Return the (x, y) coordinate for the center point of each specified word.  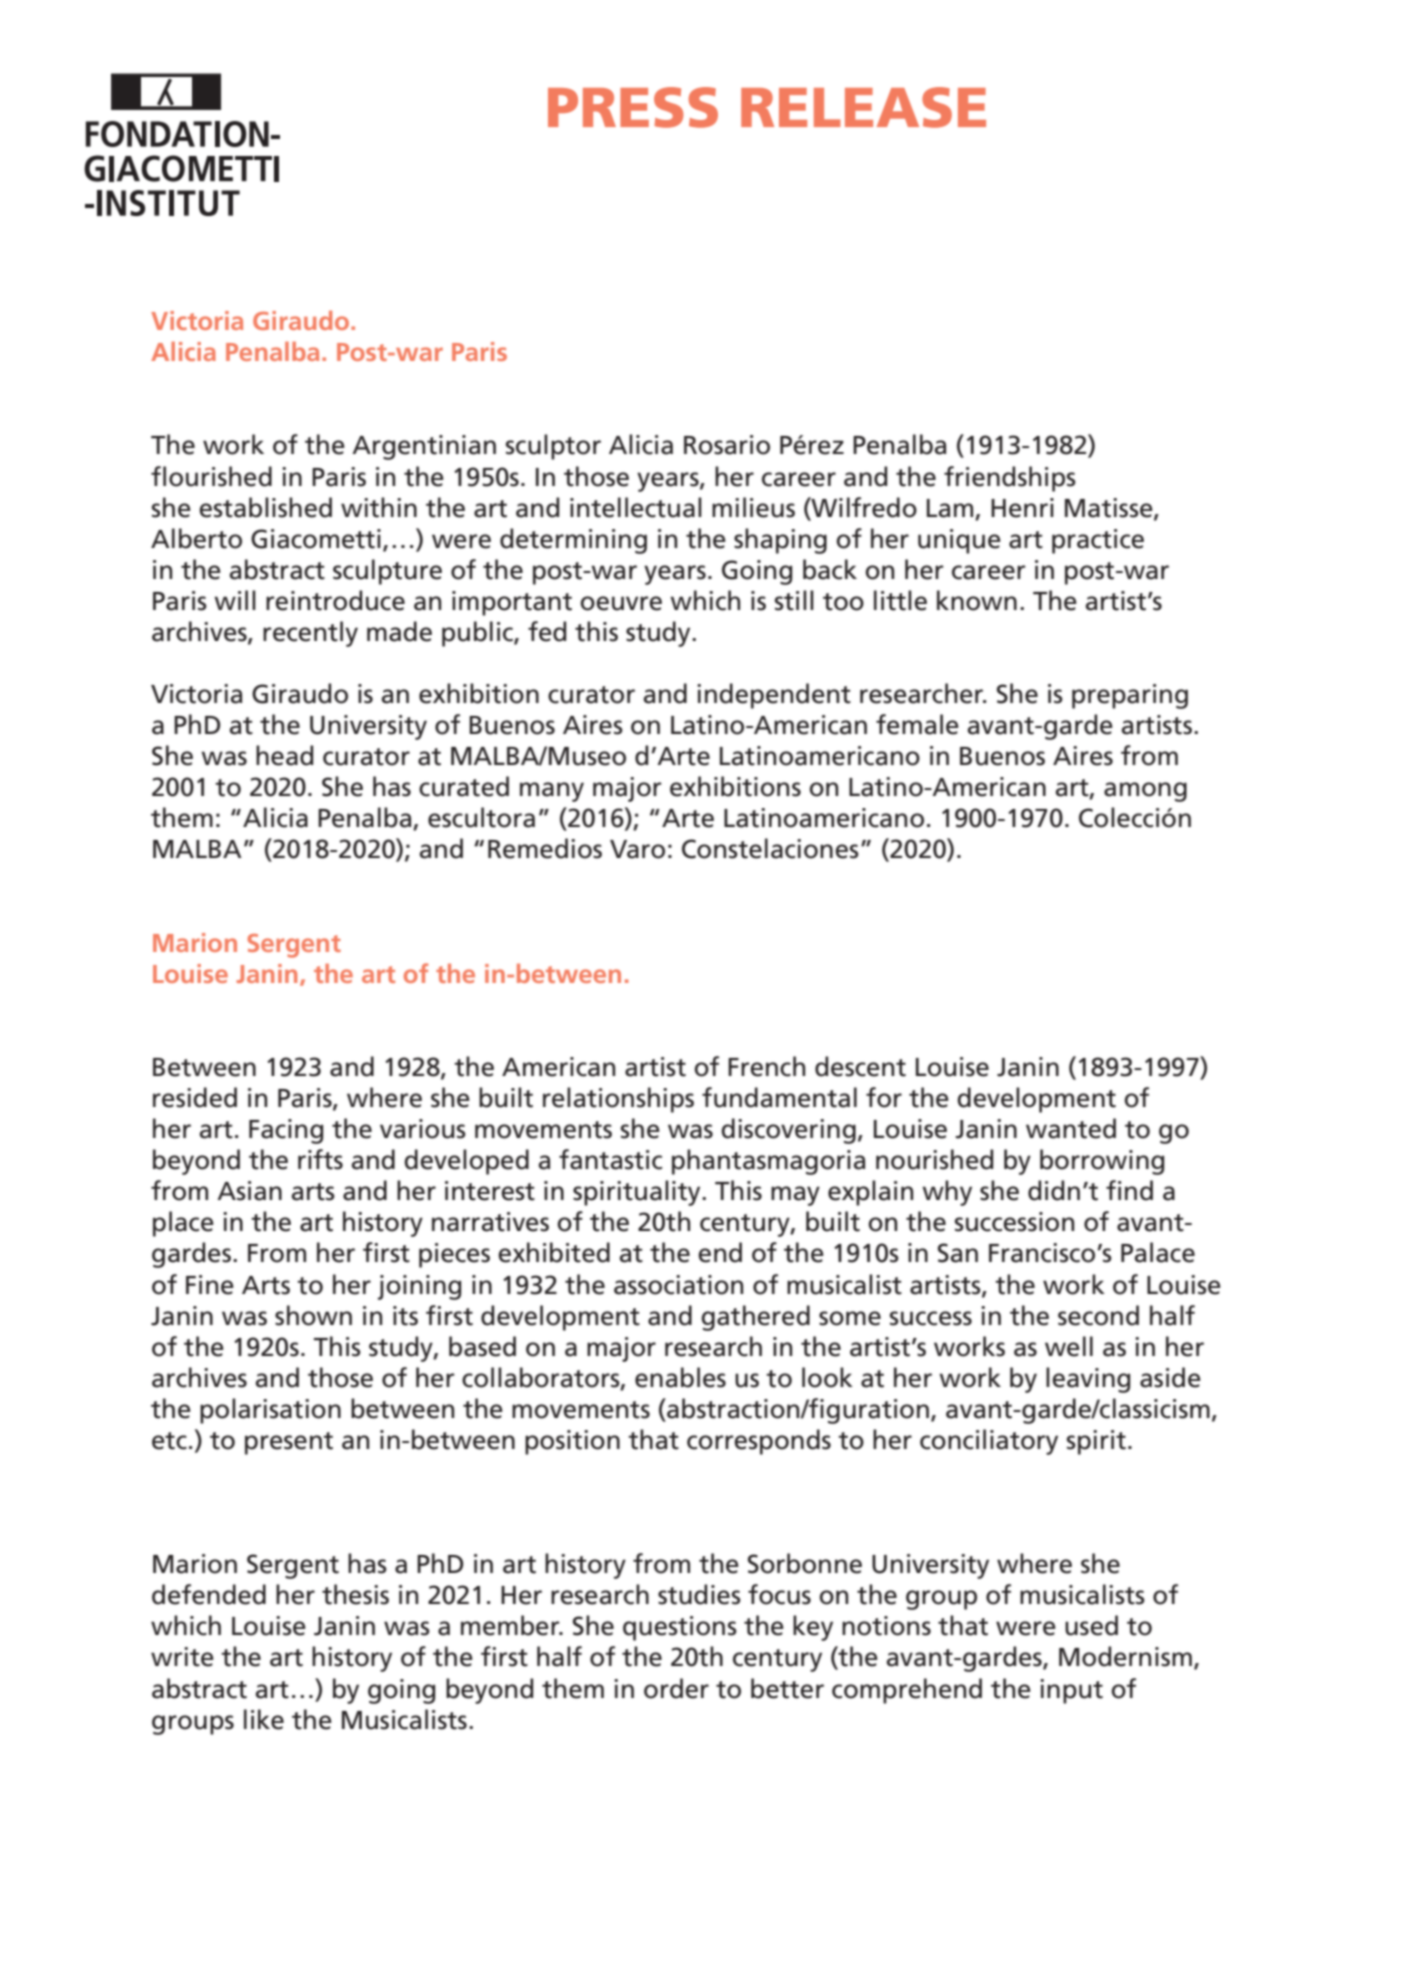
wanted (1071, 1128)
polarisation (270, 1411)
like (264, 1719)
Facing (286, 1131)
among (1145, 792)
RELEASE (863, 107)
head (284, 755)
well (1069, 1346)
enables (680, 1377)
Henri (1022, 508)
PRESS (633, 107)
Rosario (727, 445)
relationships (618, 1100)
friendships (1010, 479)
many (552, 792)
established (265, 507)
